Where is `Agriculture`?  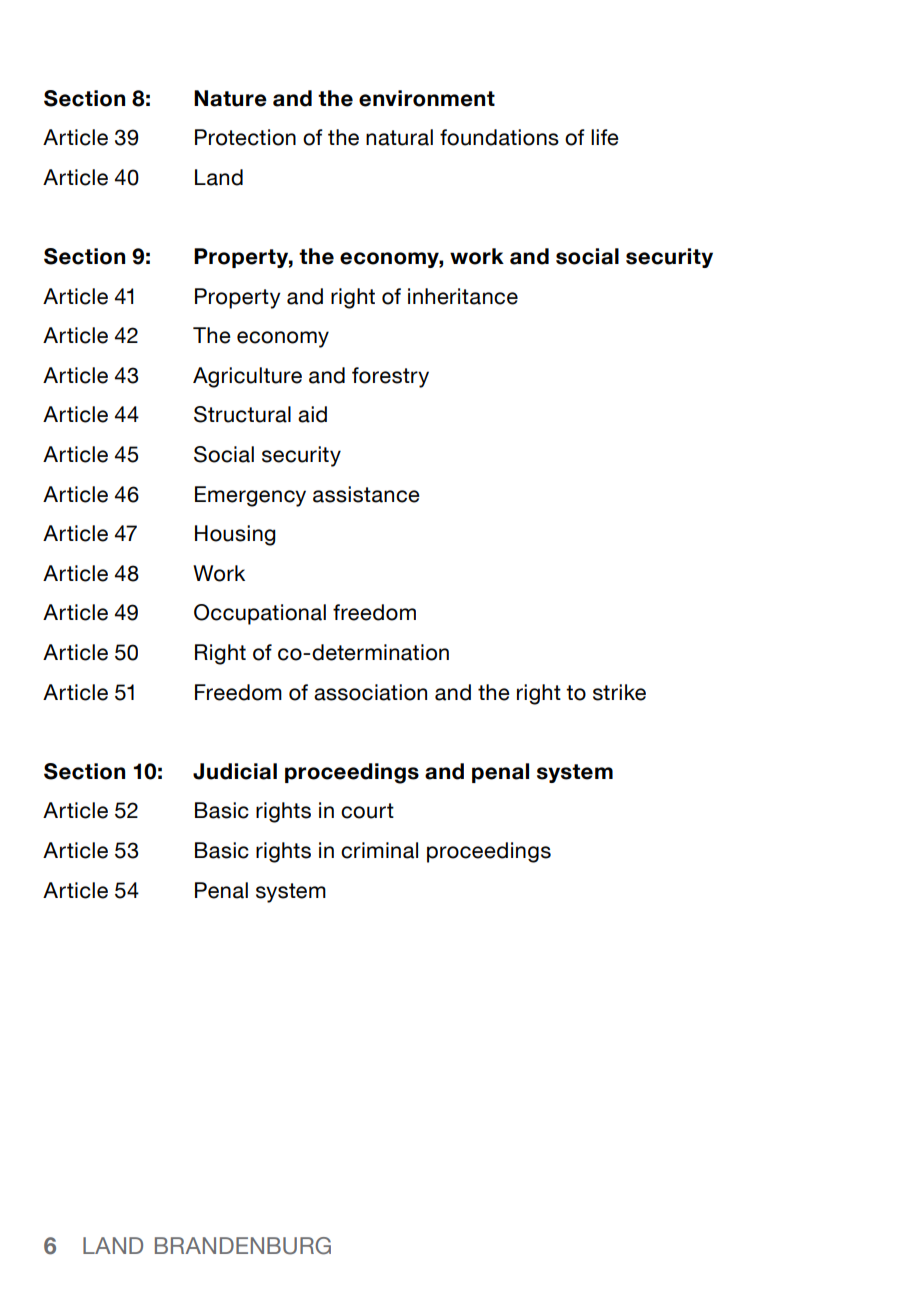
Agriculture is located at coordinates (247, 377).
